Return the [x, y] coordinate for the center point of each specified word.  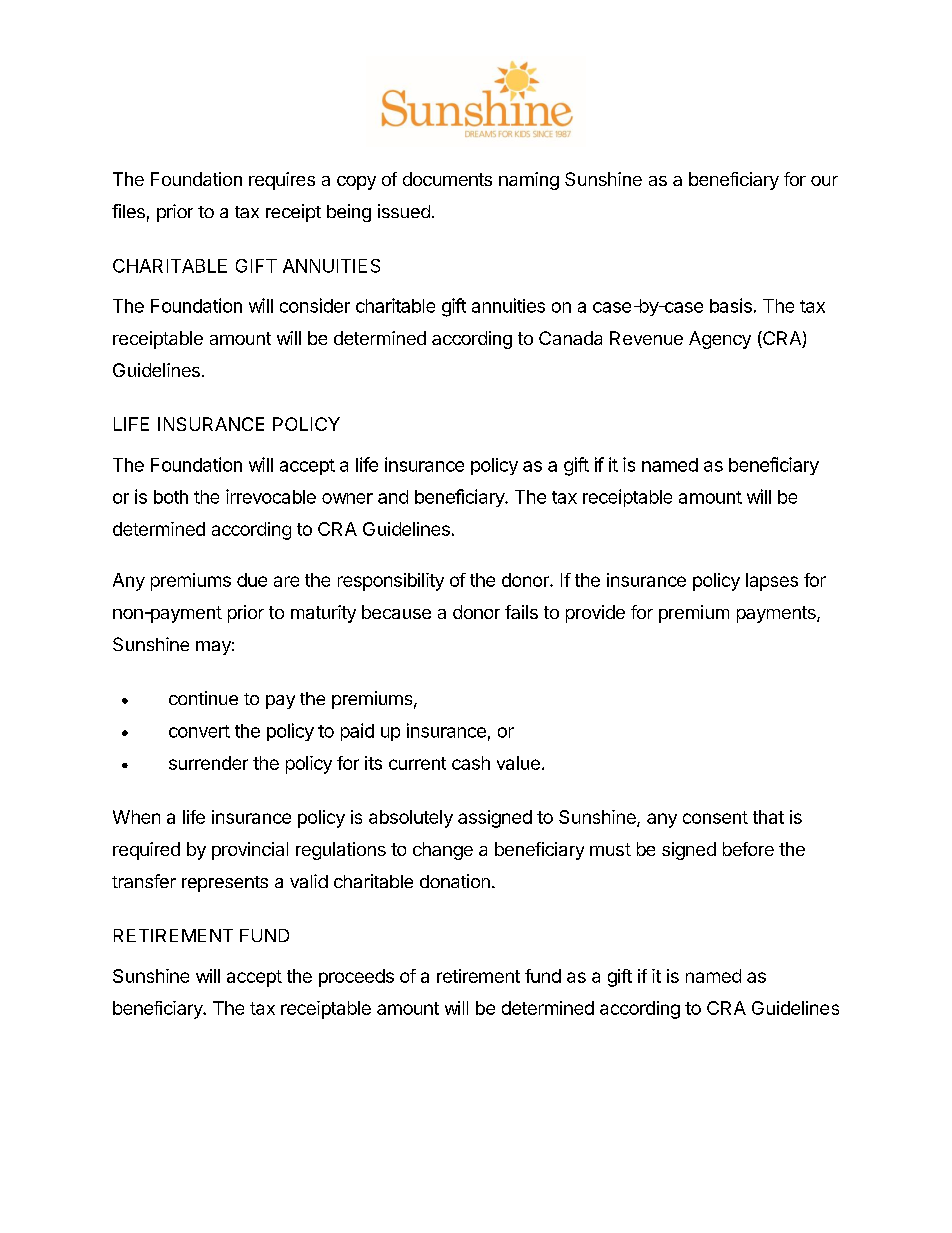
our [824, 181]
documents [447, 179]
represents [225, 884]
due [252, 580]
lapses [772, 582]
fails [521, 612]
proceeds [356, 978]
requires [282, 181]
